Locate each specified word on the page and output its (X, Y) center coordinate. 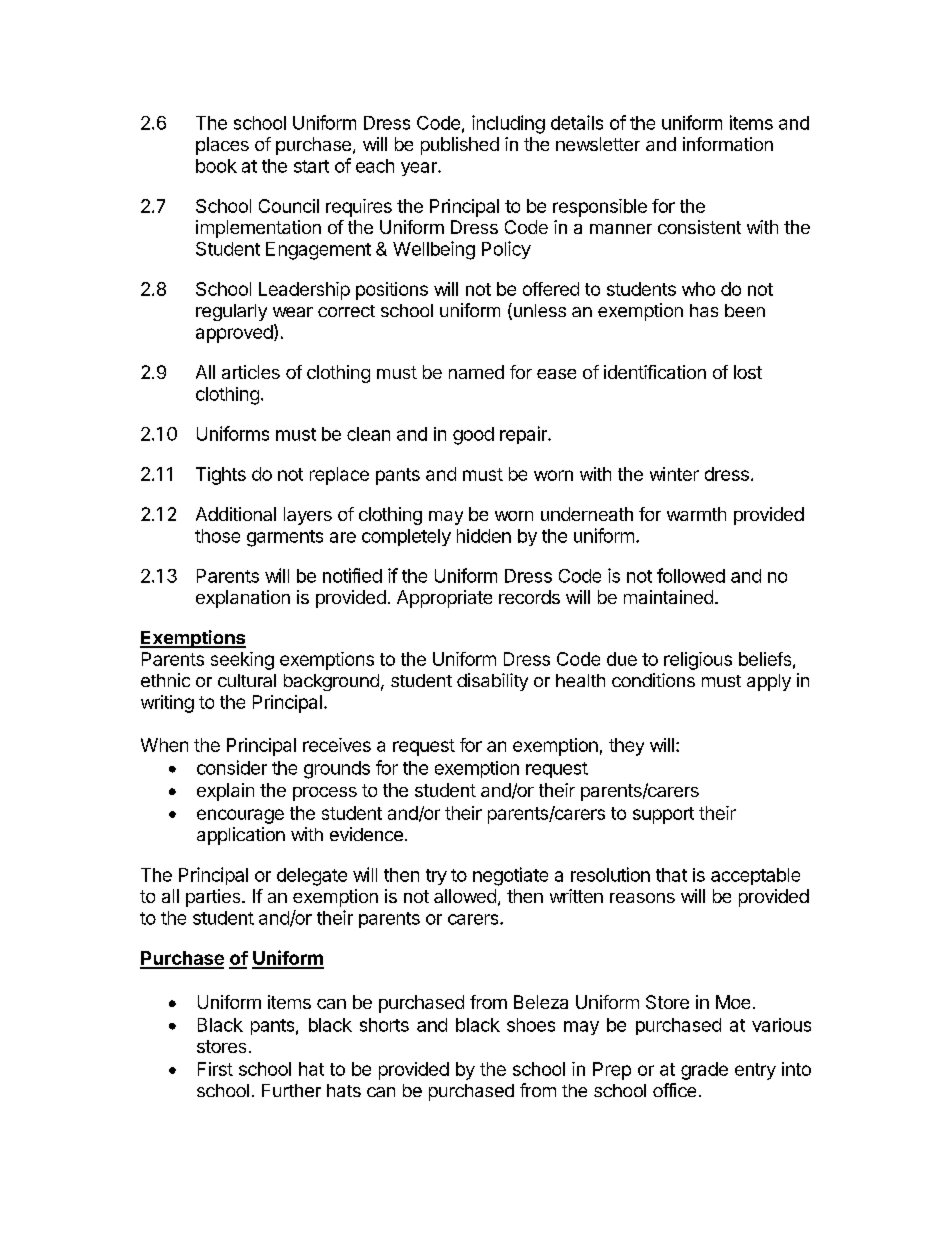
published (460, 146)
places (222, 146)
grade (704, 1071)
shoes (531, 1025)
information (728, 144)
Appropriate (444, 599)
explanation (243, 599)
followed (691, 575)
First (215, 1069)
